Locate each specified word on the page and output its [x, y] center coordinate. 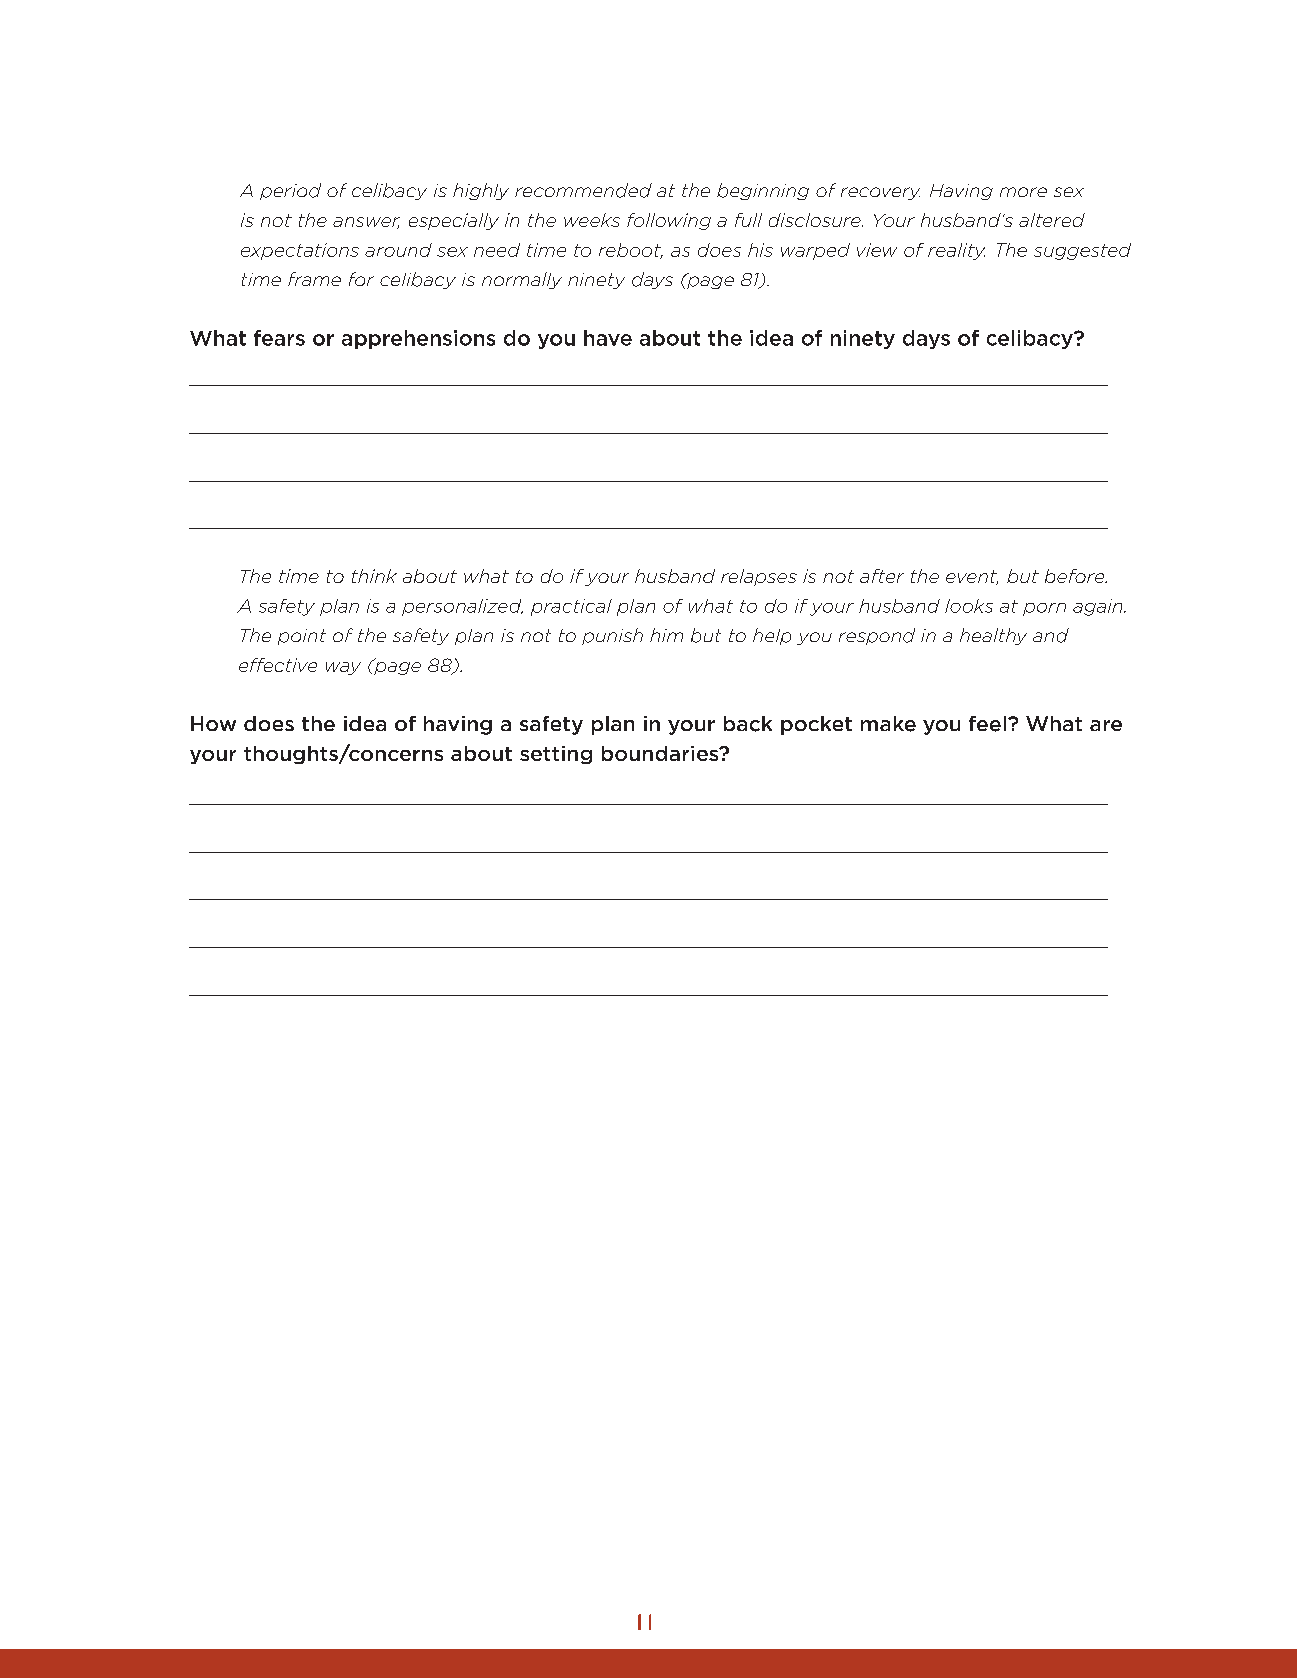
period [290, 191]
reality [956, 251]
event [972, 577]
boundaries [661, 753]
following [669, 221]
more [1023, 192]
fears [279, 338]
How [213, 723]
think [374, 576]
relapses [759, 577]
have [608, 338]
